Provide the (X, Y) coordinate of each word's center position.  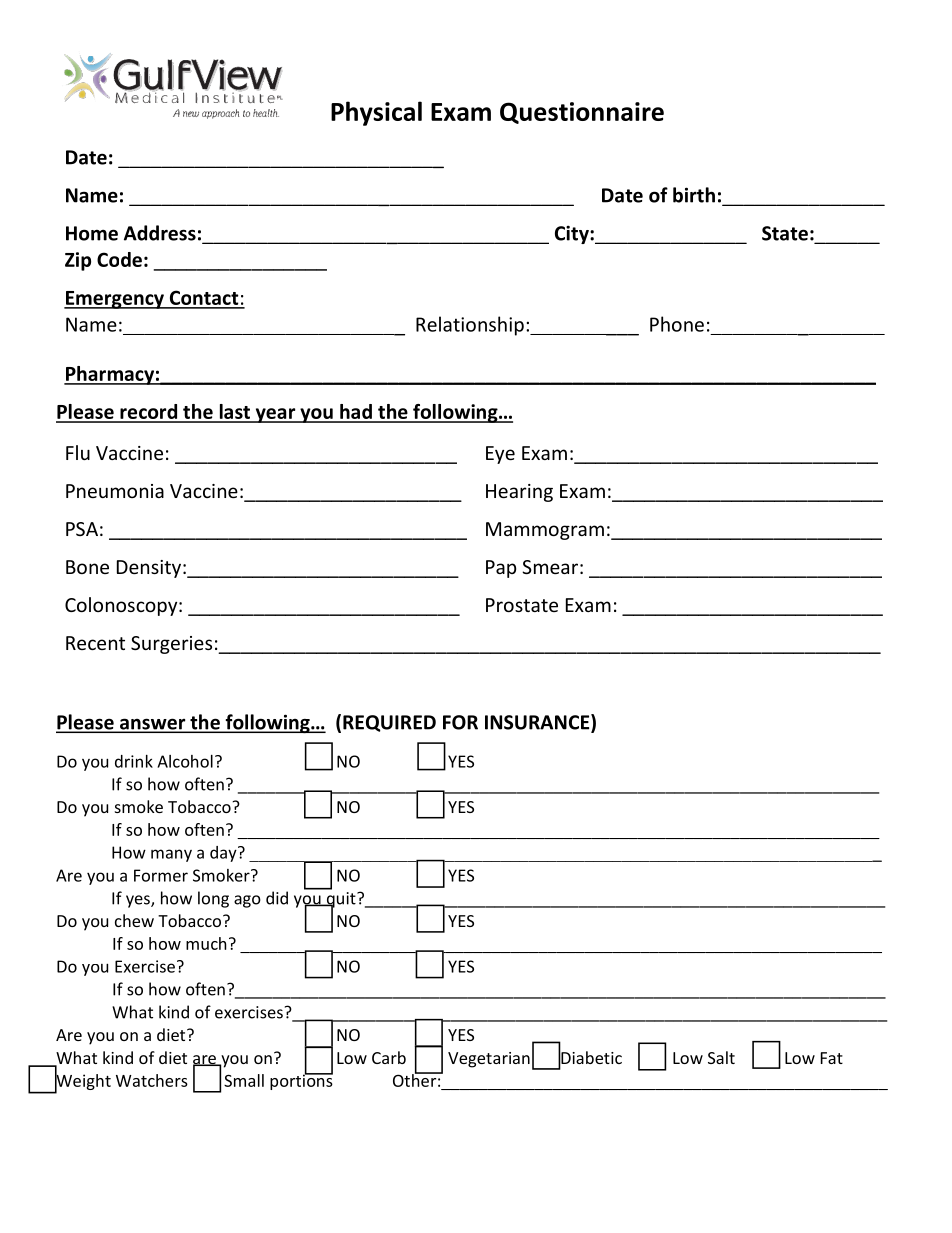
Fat (832, 1058)
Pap (501, 569)
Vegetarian (489, 1060)
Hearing (519, 493)
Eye (500, 455)
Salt (721, 1057)
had (356, 413)
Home (92, 233)
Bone (87, 567)
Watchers (152, 1080)
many (171, 855)
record (149, 413)
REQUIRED (389, 723)
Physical (376, 113)
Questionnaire (582, 113)
